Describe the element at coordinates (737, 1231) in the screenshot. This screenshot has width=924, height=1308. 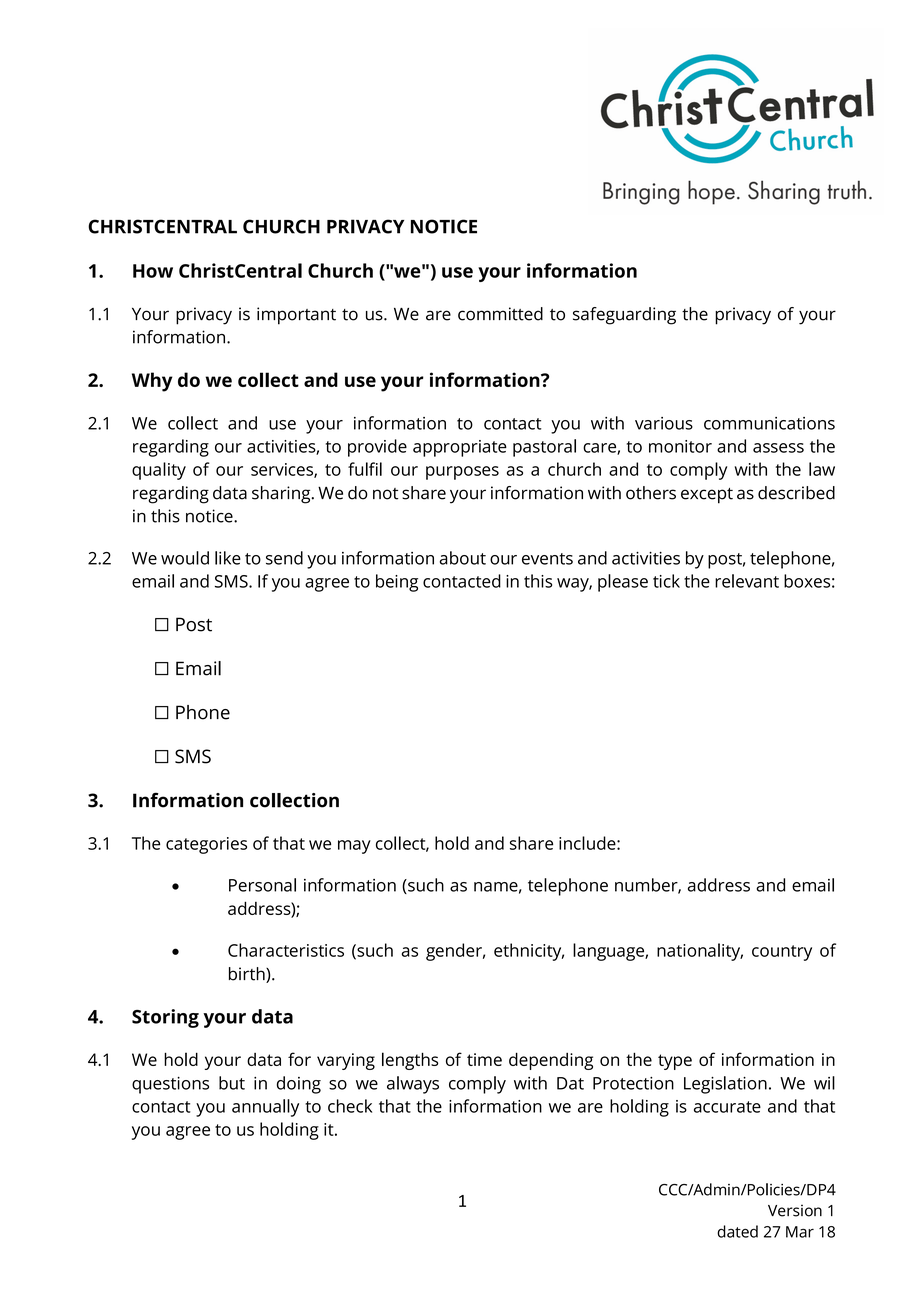
I see `dated` at that location.
